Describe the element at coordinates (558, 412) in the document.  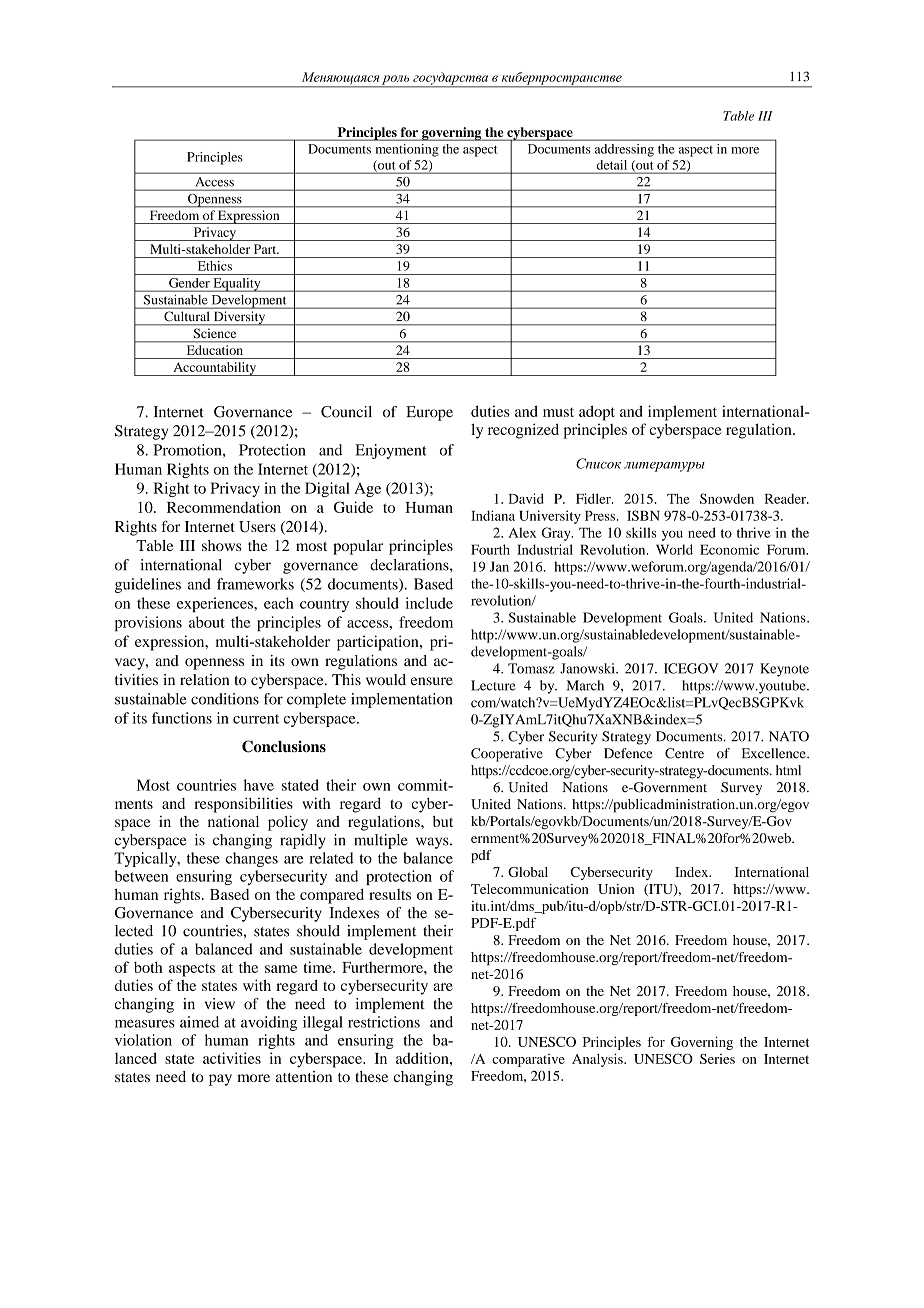
I see `must` at that location.
